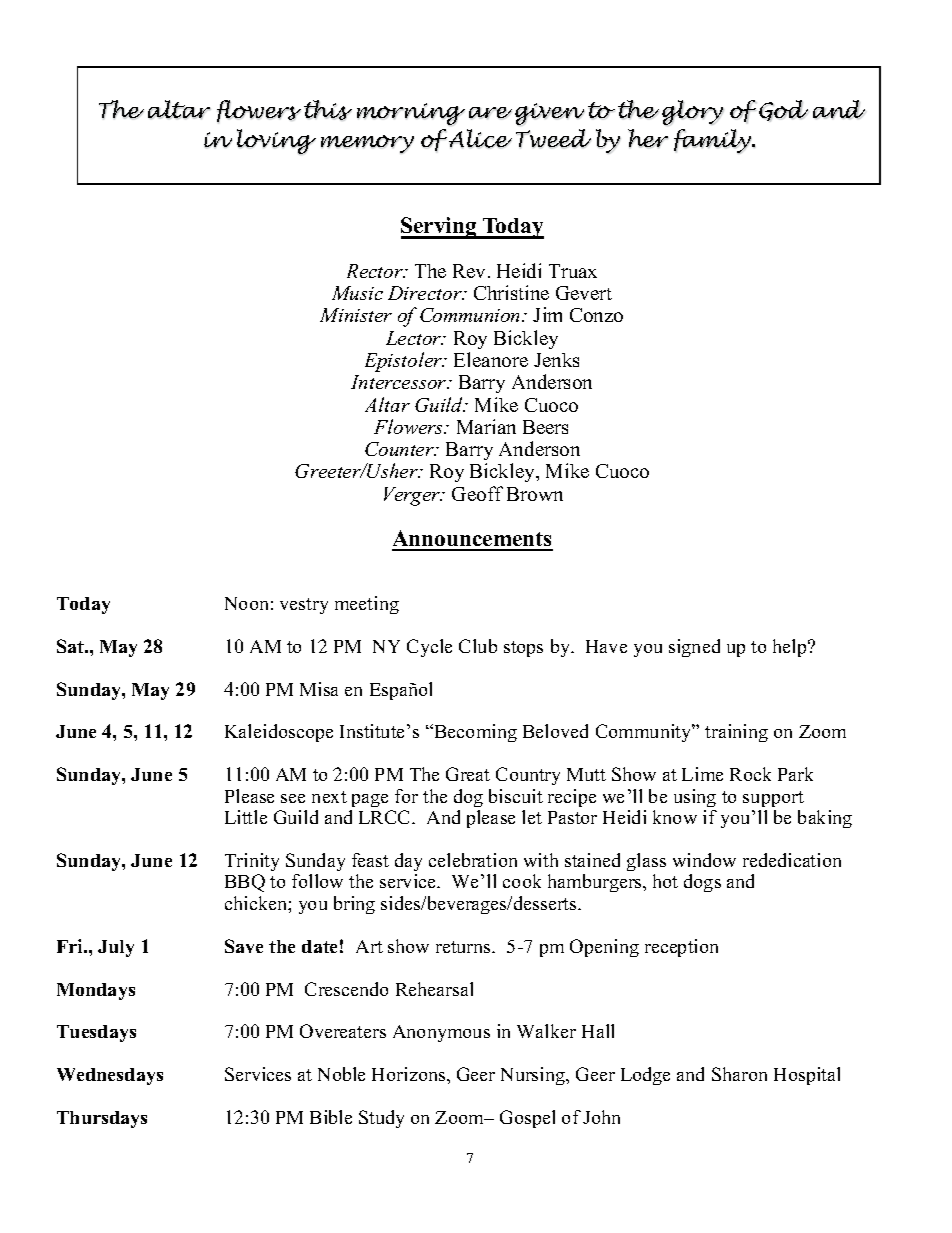  What do you see at coordinates (534, 1076) in the page?
I see `Nursing` at bounding box center [534, 1076].
